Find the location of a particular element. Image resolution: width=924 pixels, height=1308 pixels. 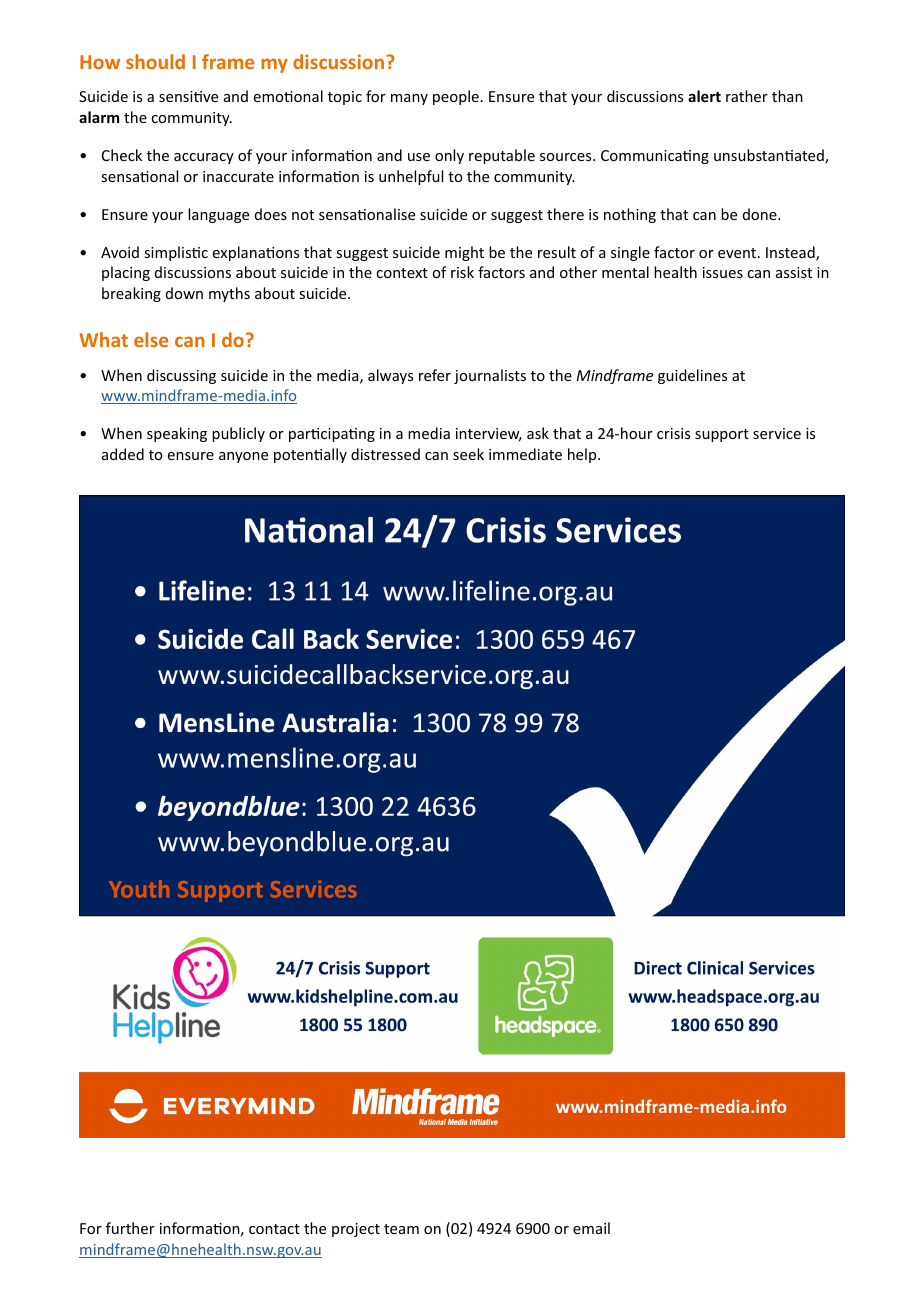

email is located at coordinates (591, 1228).
